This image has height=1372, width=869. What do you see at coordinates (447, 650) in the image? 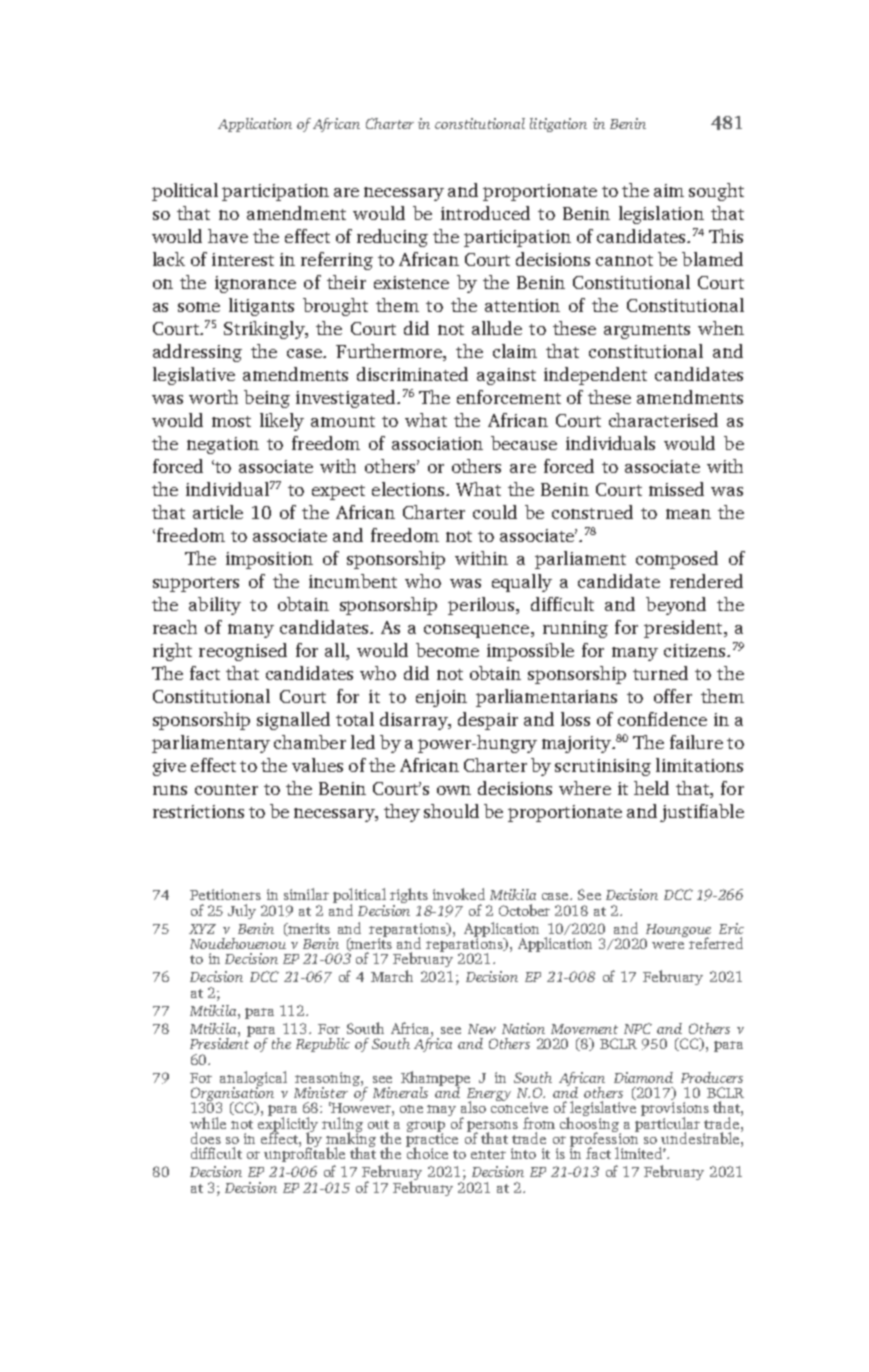
I see `become` at bounding box center [447, 650].
